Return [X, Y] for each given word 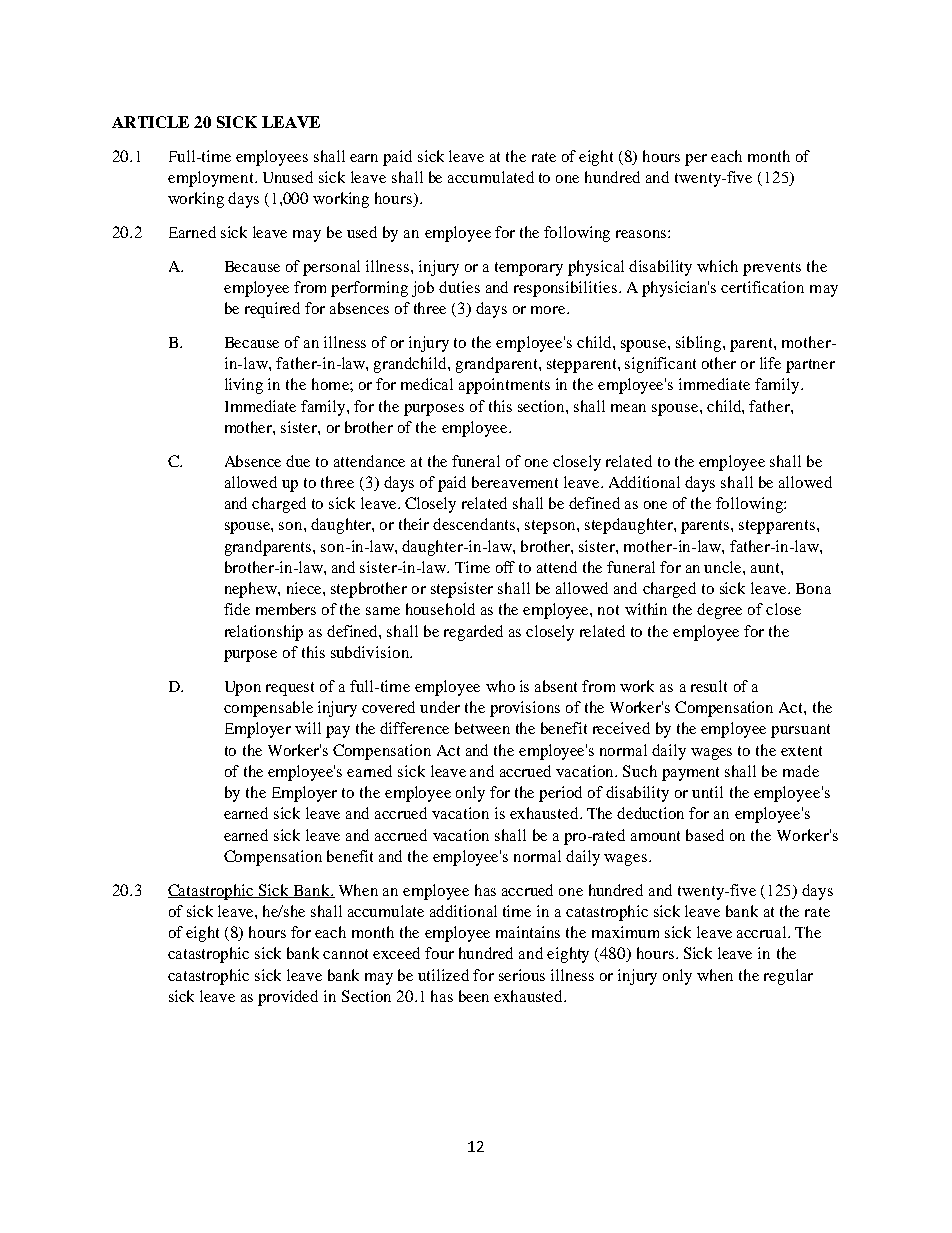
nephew [252, 590]
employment [212, 179]
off [505, 567]
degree [719, 611]
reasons [641, 234]
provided [288, 998]
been [474, 996]
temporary [529, 269]
